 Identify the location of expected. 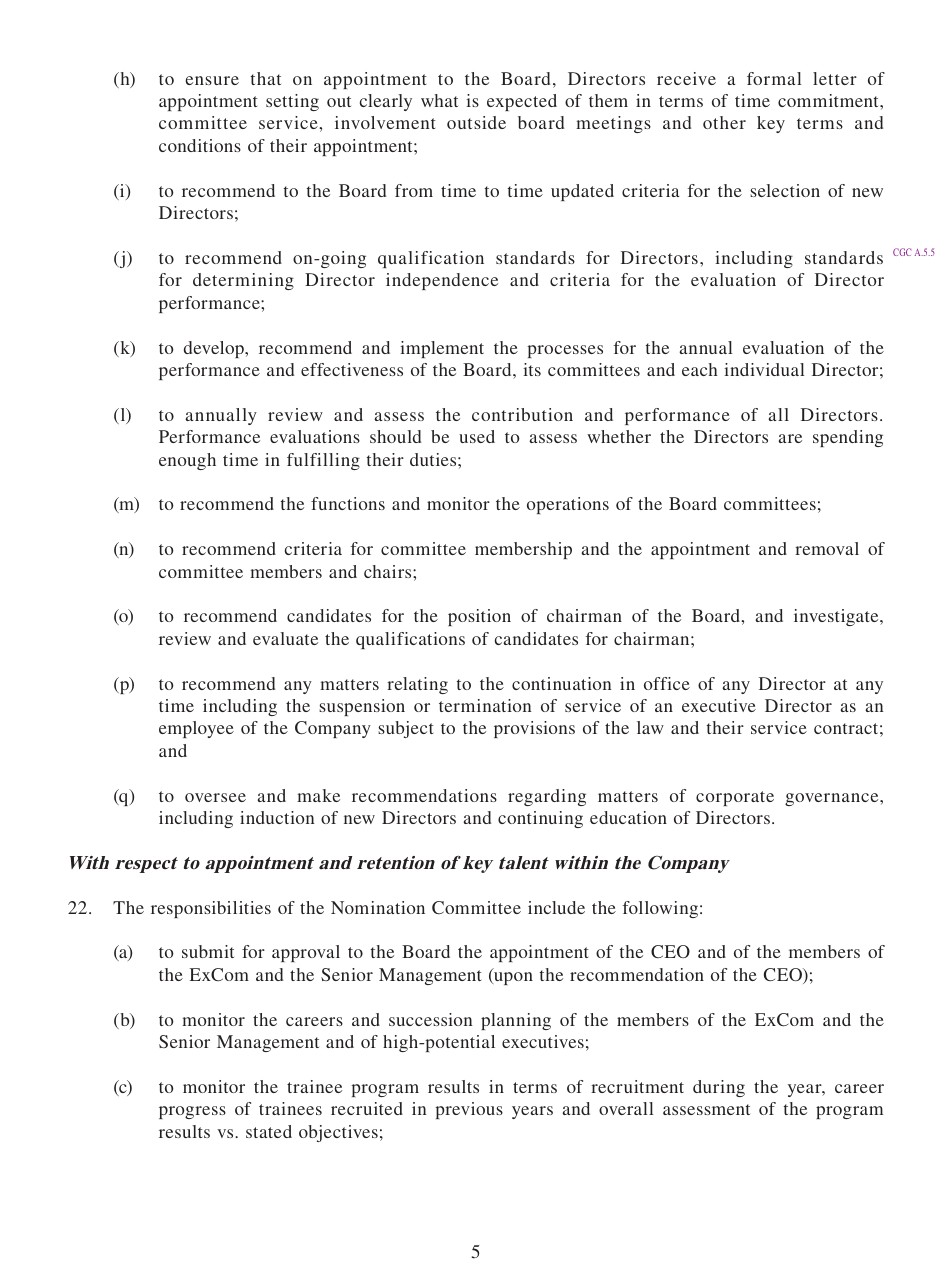
(522, 102).
